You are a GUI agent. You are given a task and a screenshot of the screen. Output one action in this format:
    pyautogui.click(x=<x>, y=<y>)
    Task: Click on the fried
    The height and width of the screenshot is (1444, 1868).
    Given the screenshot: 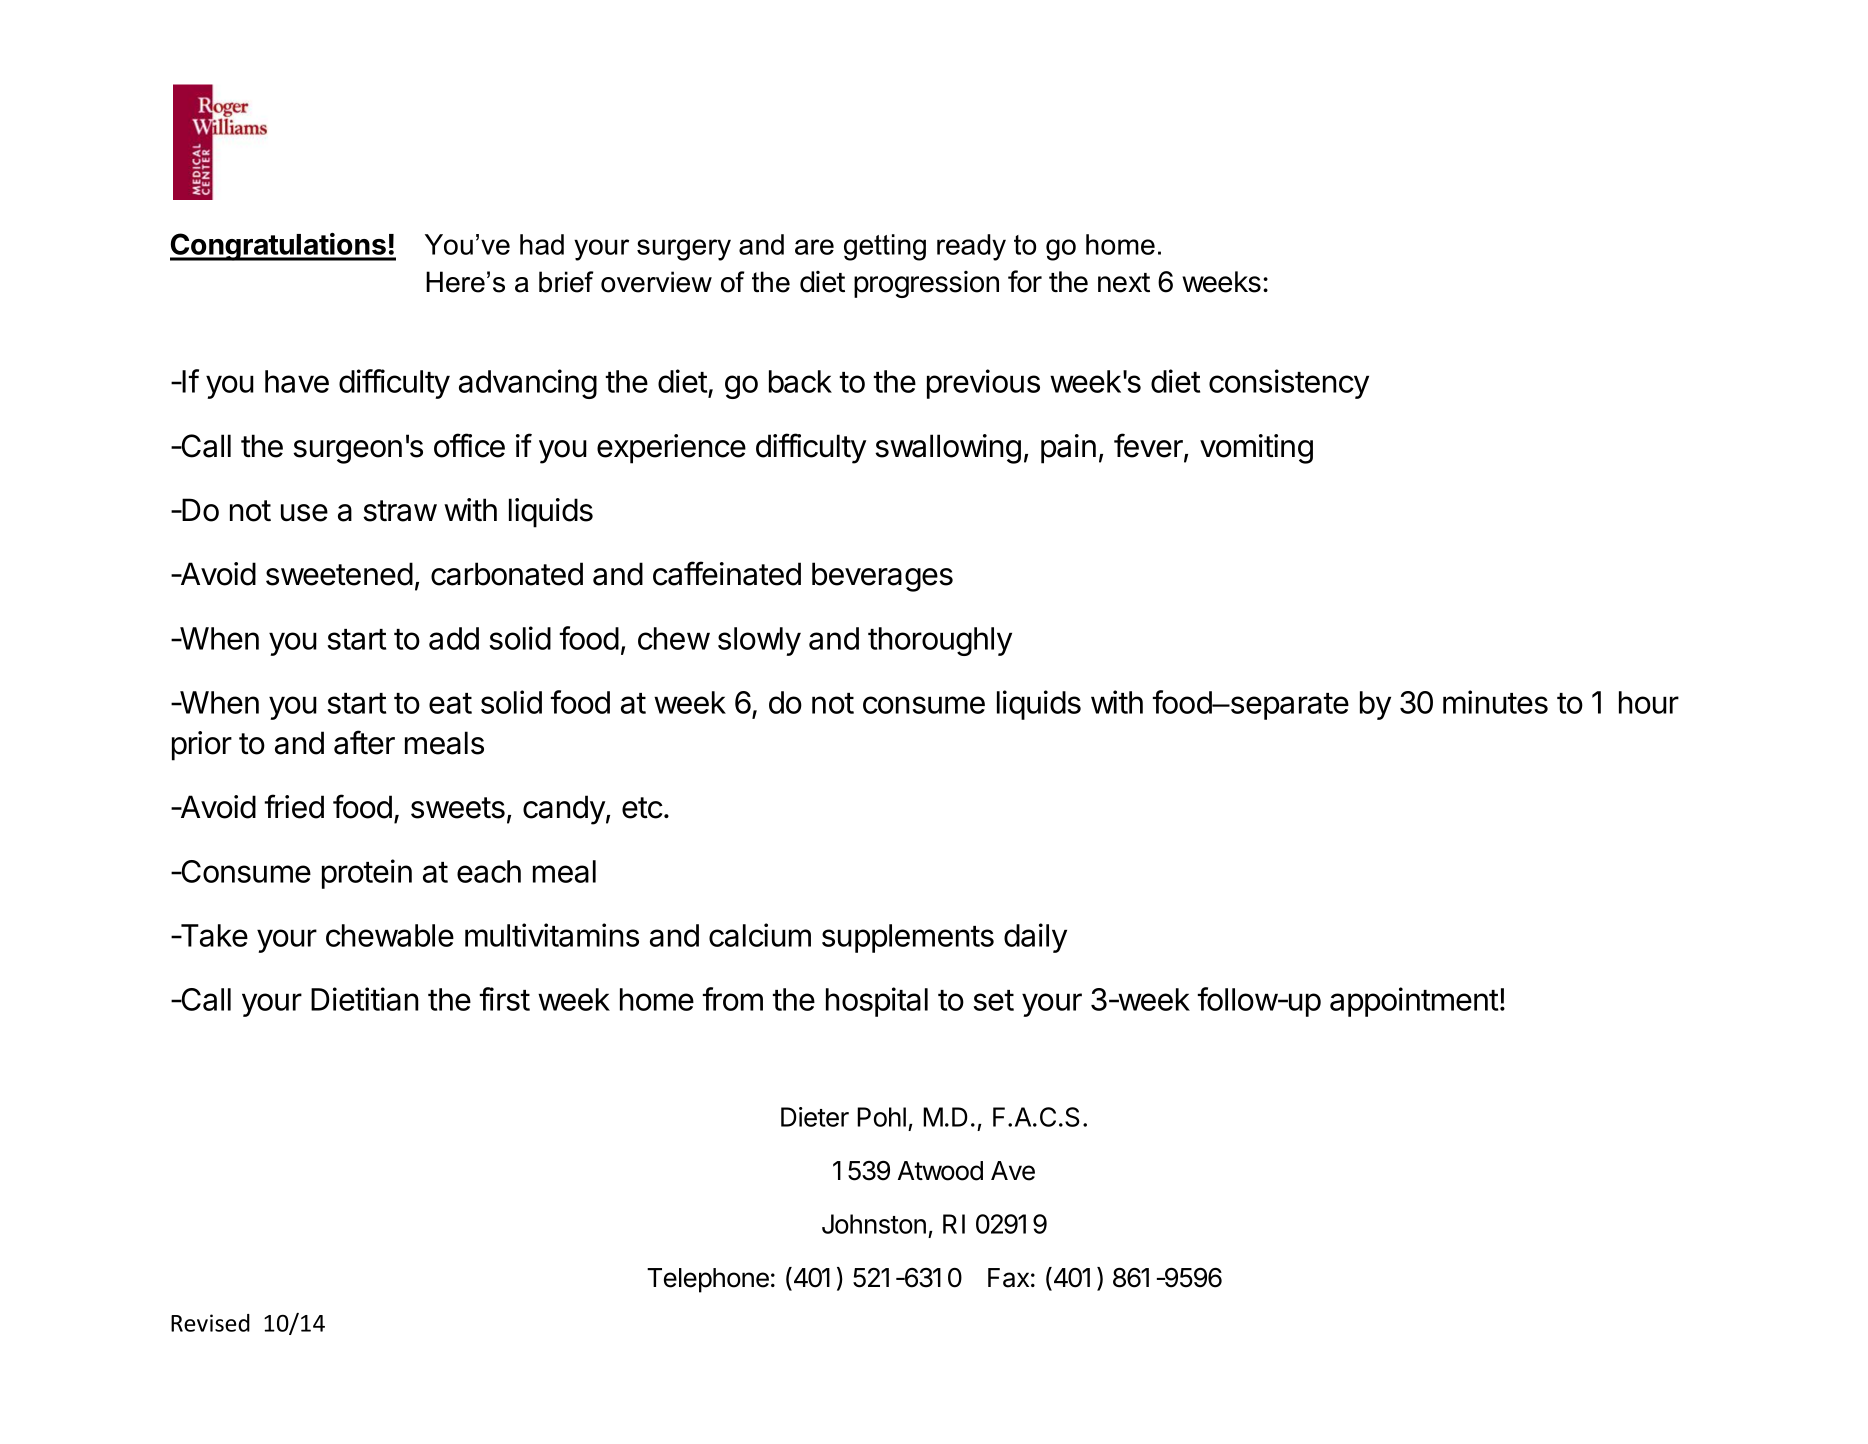 What is the action you would take?
    pyautogui.click(x=294, y=806)
